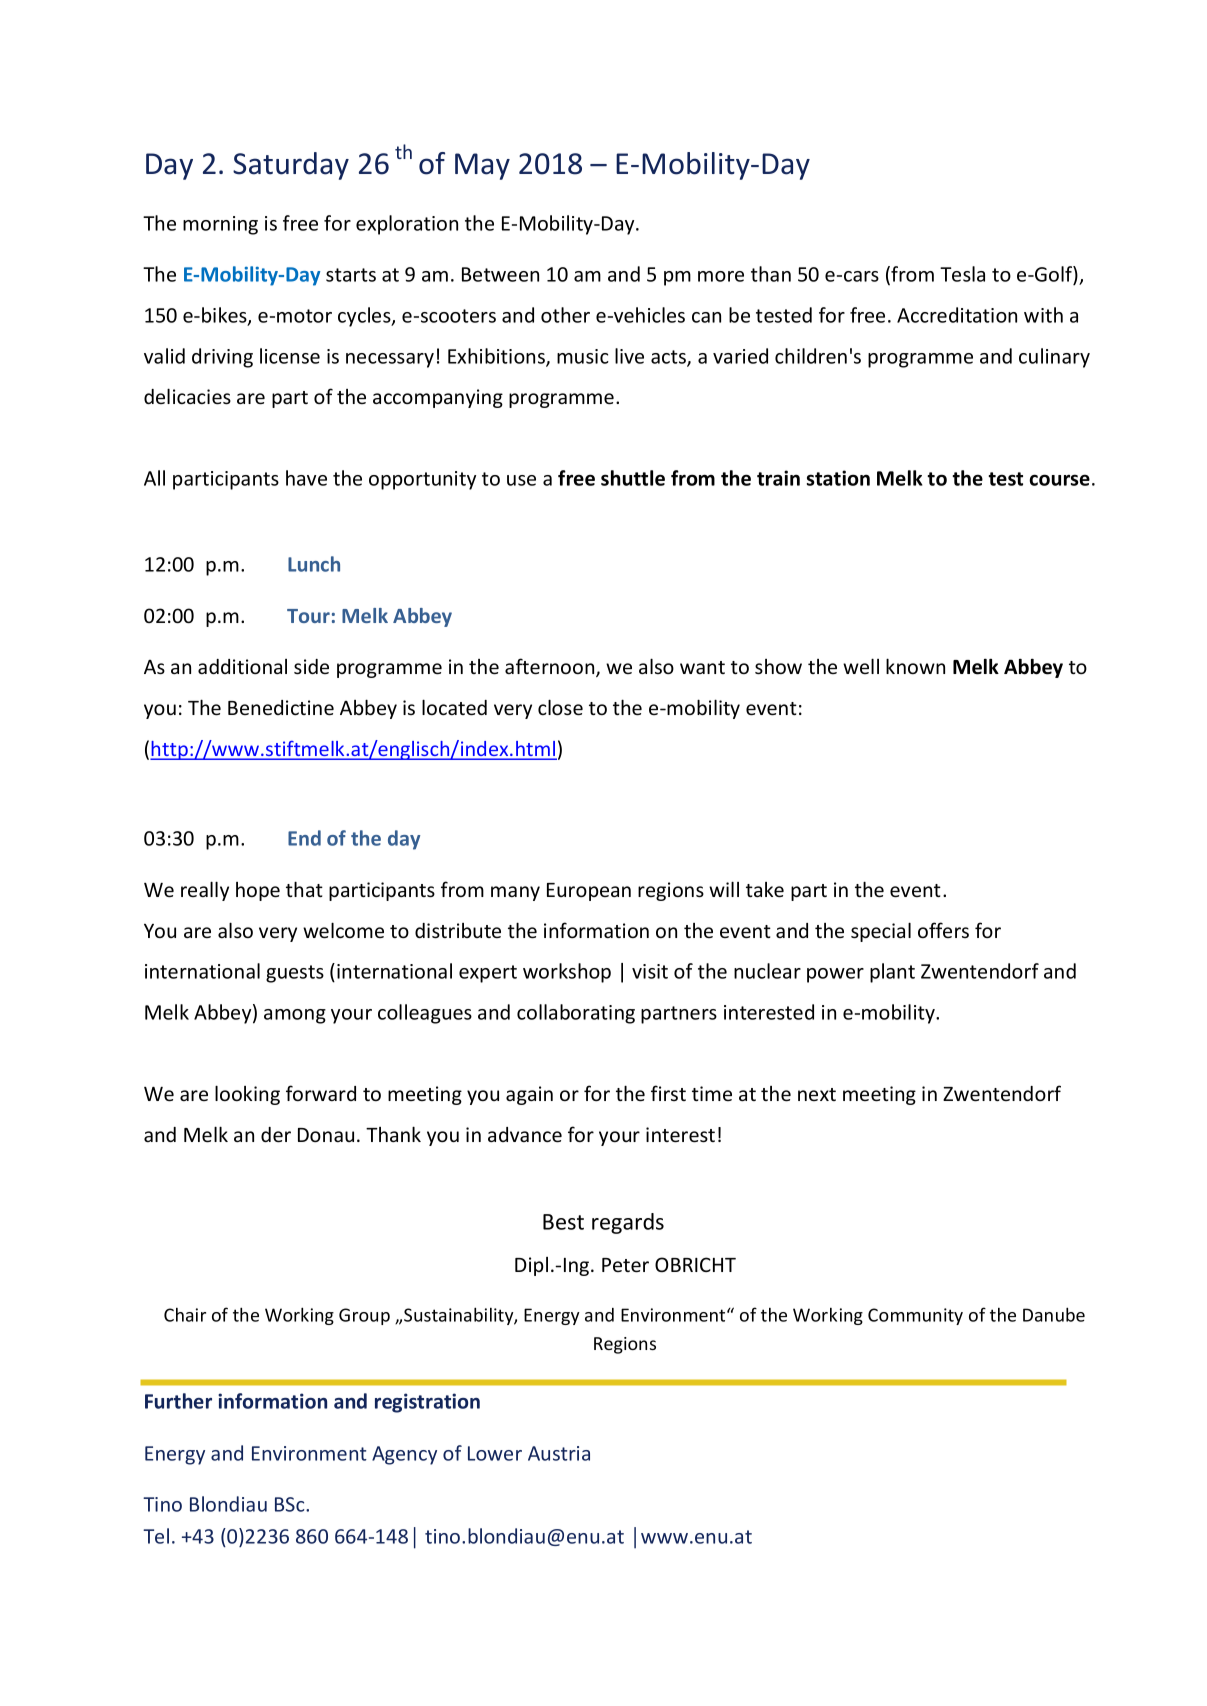 The height and width of the screenshot is (1706, 1207). Describe the element at coordinates (589, 892) in the screenshot. I see `European` at that location.
